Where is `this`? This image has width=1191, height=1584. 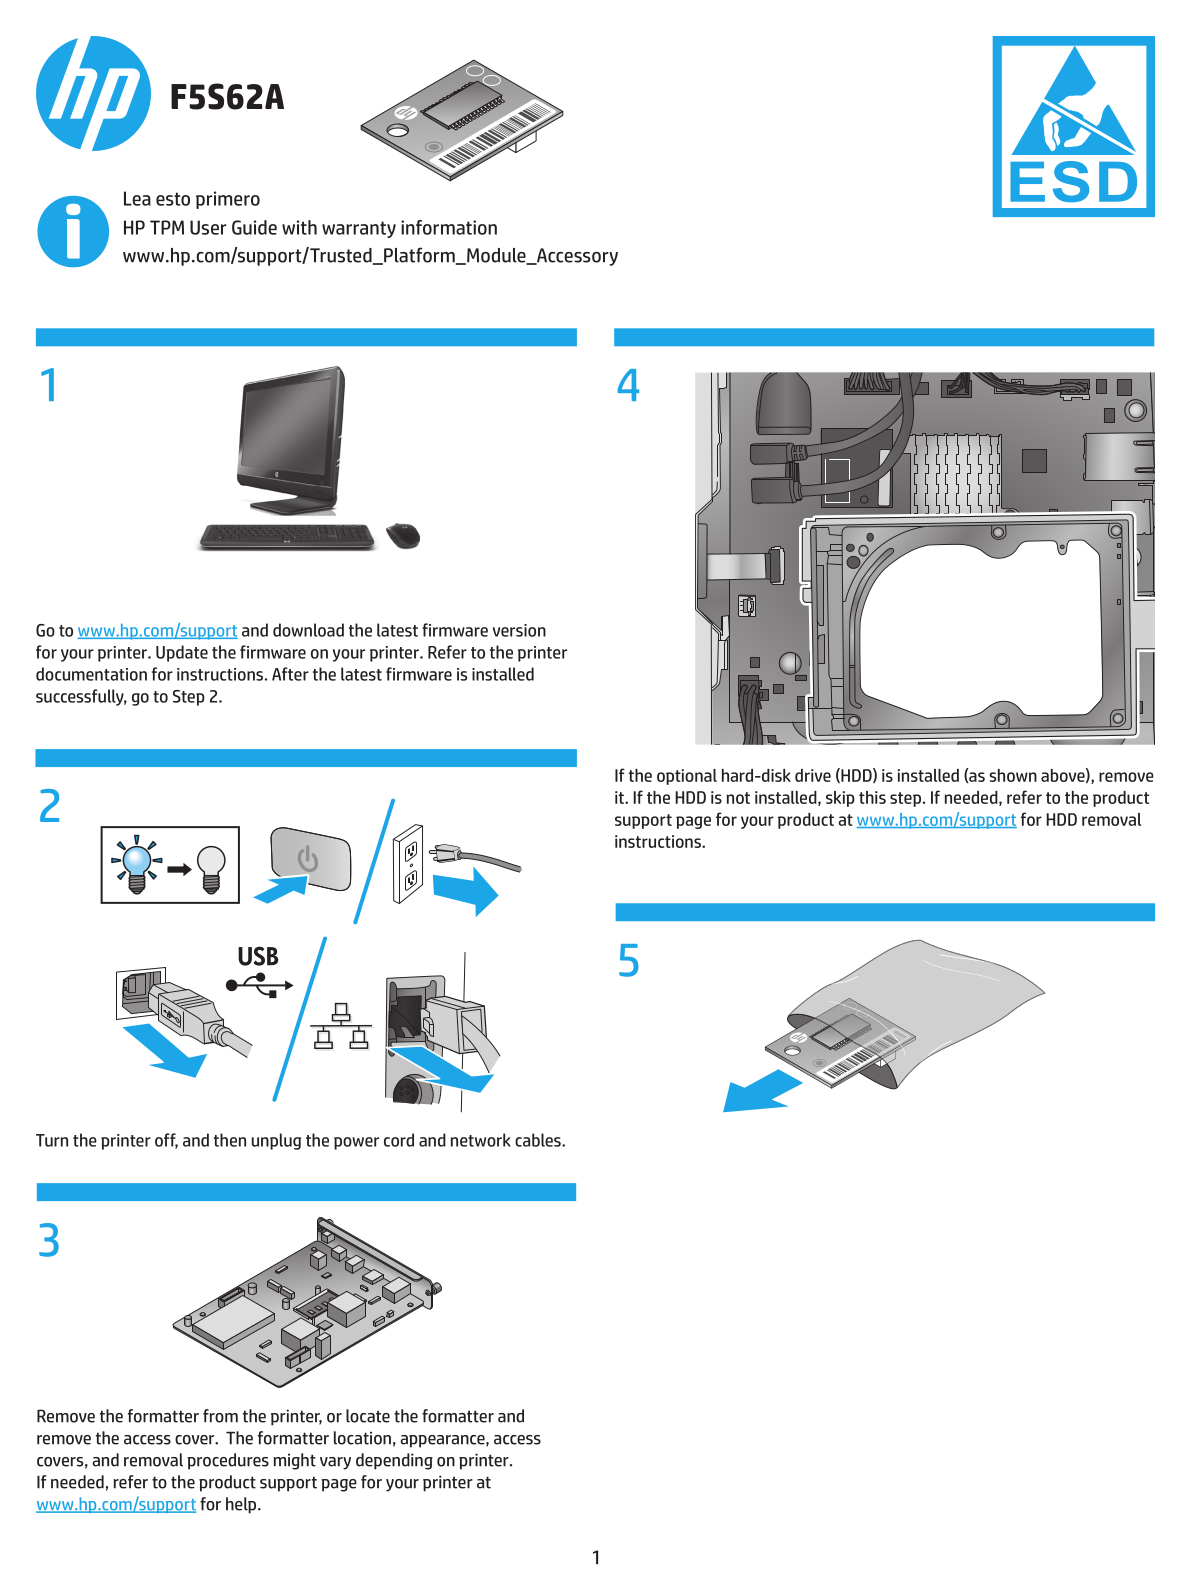 this is located at coordinates (872, 797).
